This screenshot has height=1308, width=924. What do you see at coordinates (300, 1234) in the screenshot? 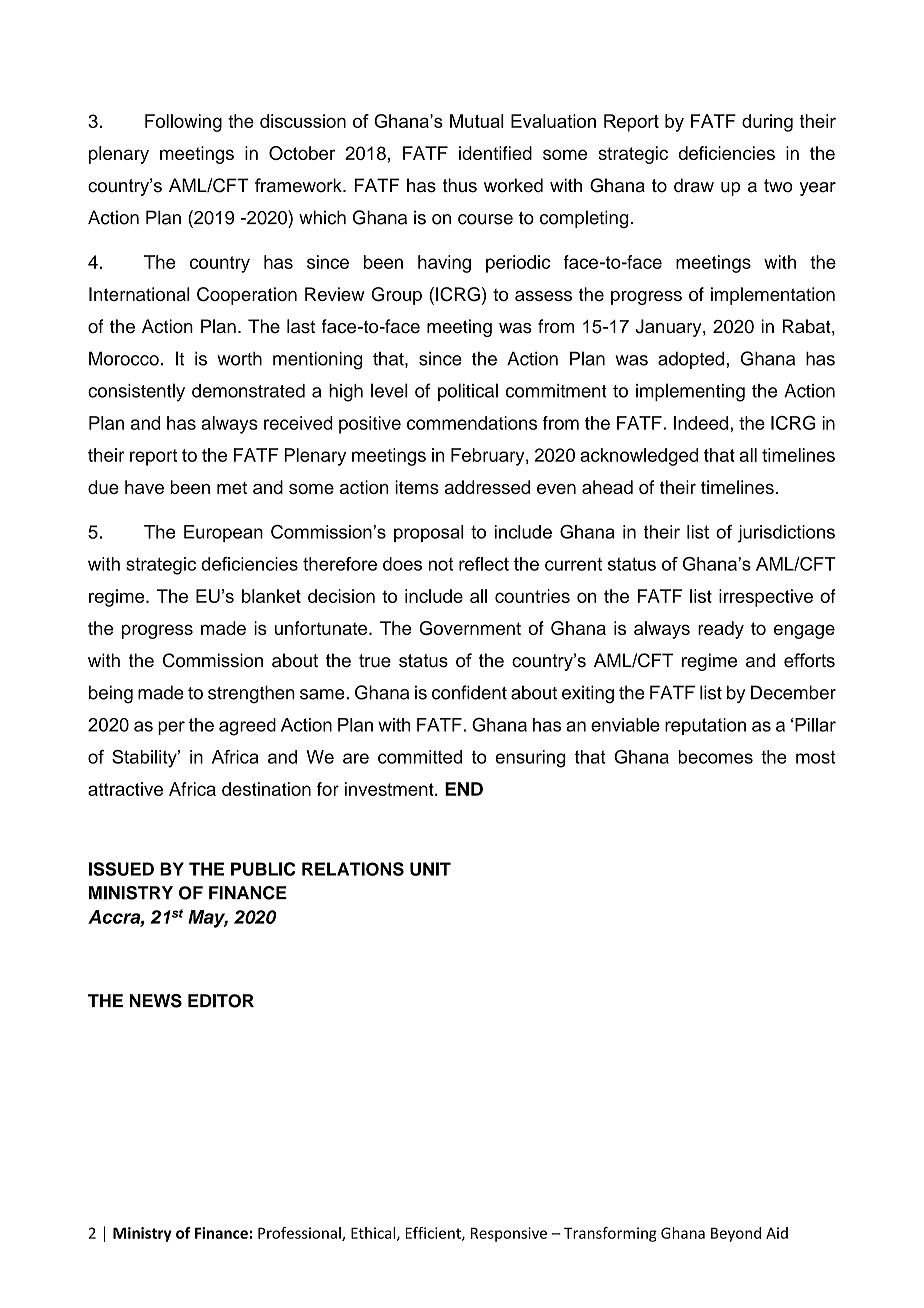
I see `Professional` at bounding box center [300, 1234].
